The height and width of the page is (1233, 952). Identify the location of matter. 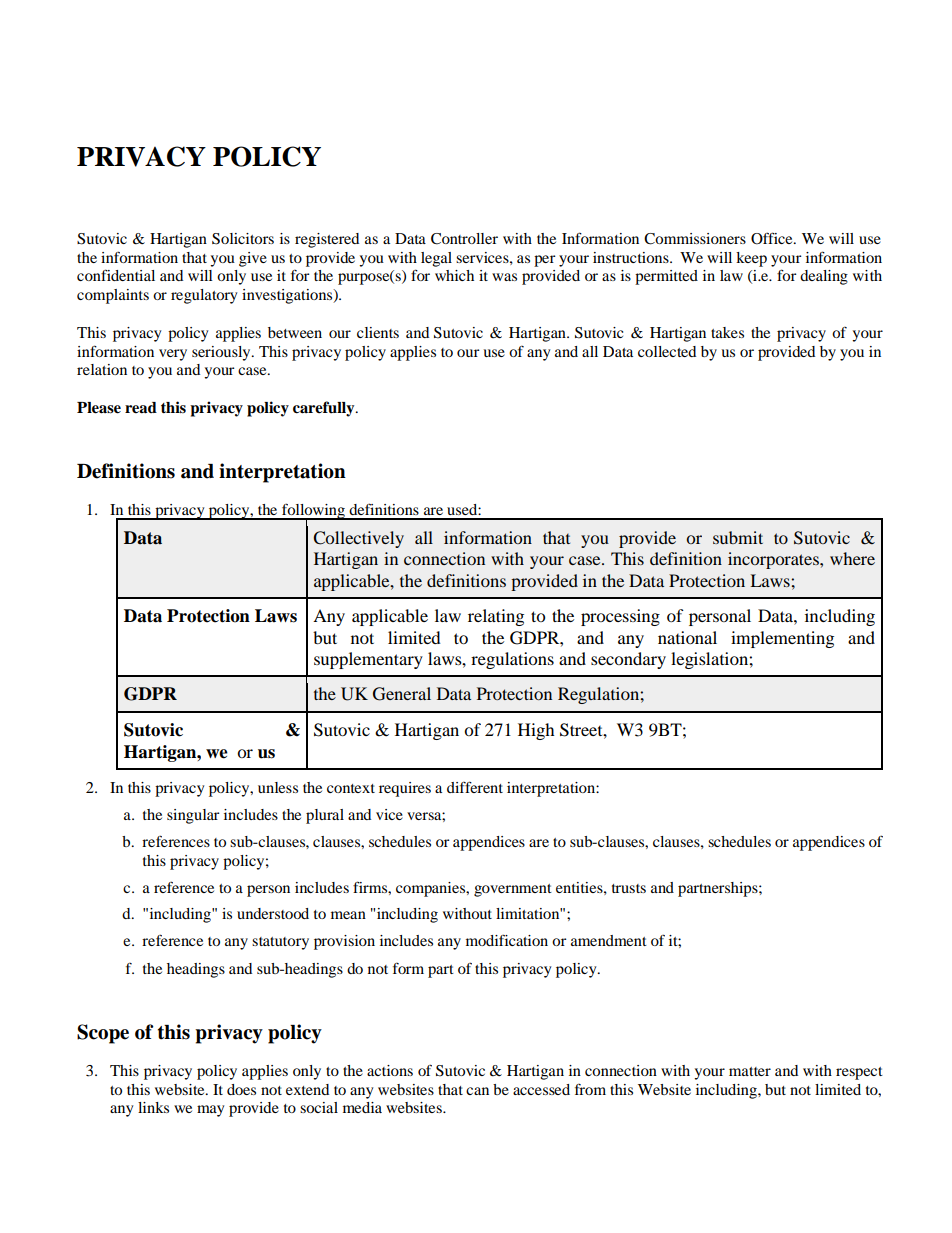
(750, 1071).
